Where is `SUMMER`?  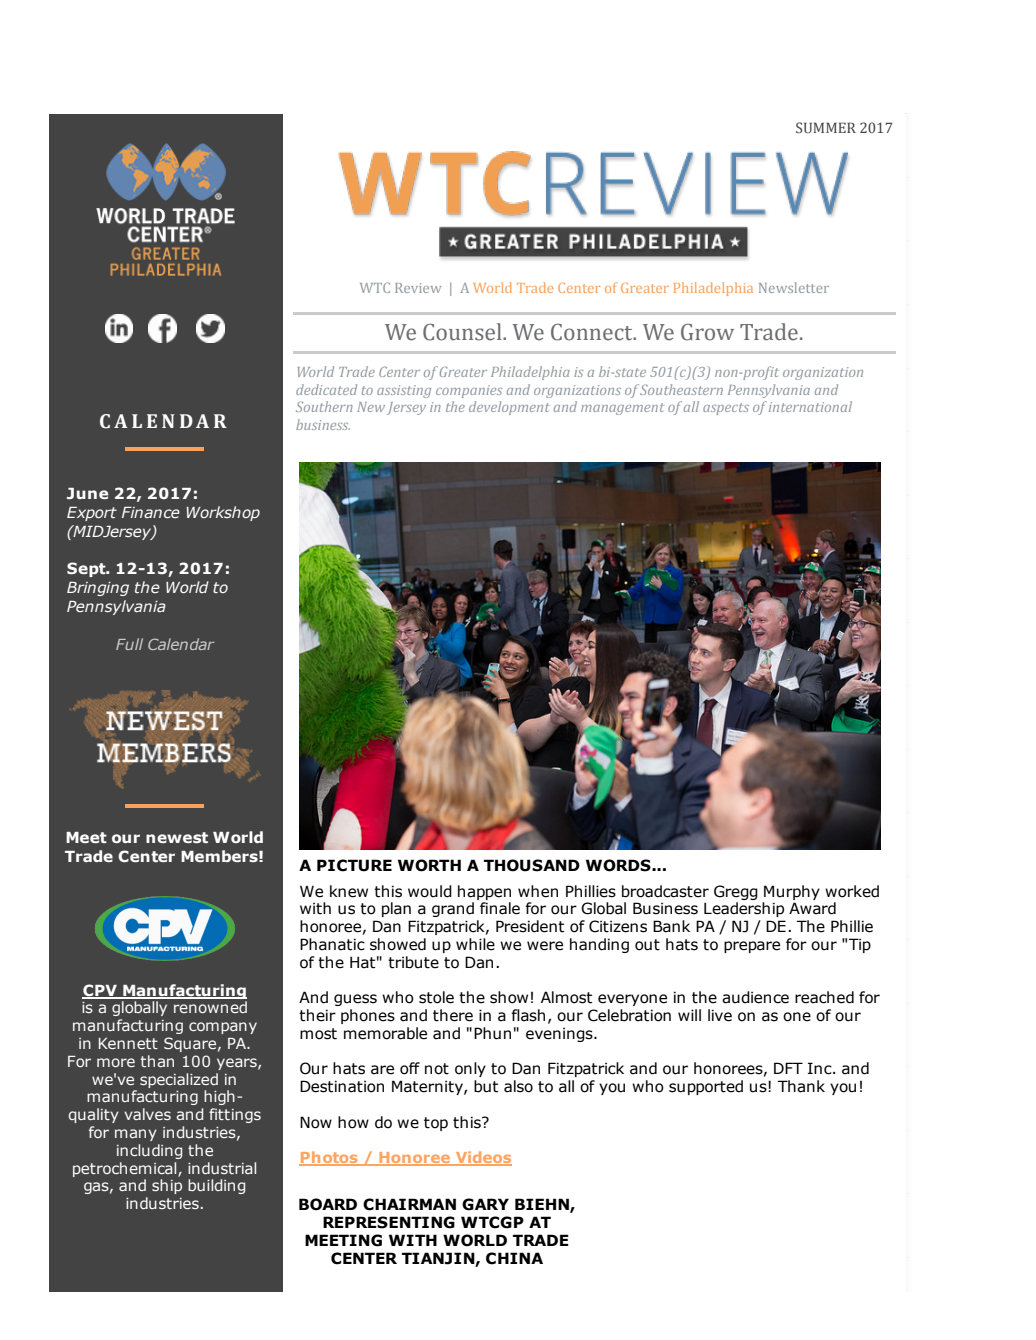 SUMMER is located at coordinates (826, 127).
